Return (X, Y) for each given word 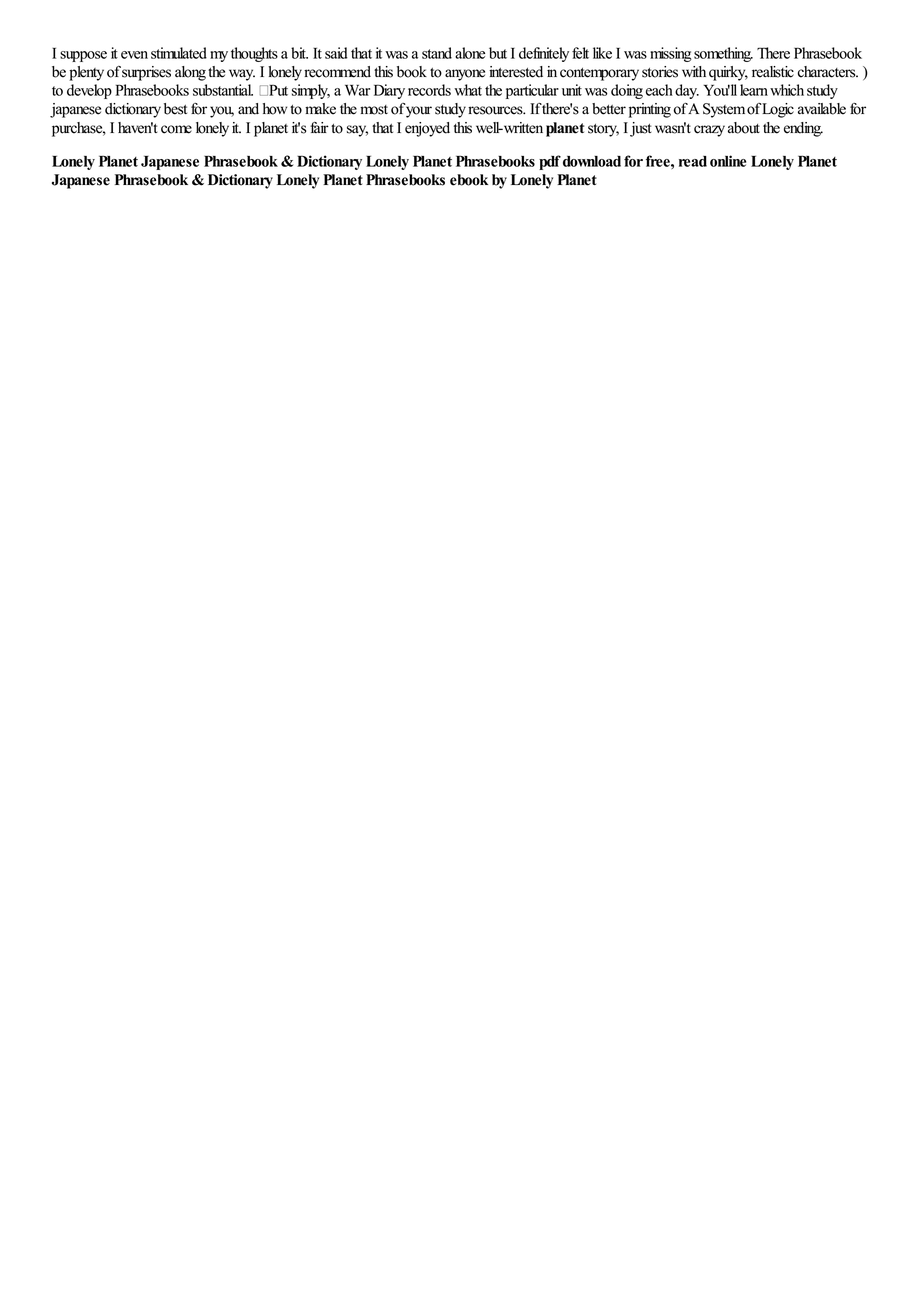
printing (650, 110)
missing (671, 54)
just (641, 129)
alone (470, 53)
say (357, 131)
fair (319, 127)
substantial (223, 90)
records (429, 90)
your (418, 111)
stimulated (179, 53)
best (175, 109)
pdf (550, 162)
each (659, 90)
